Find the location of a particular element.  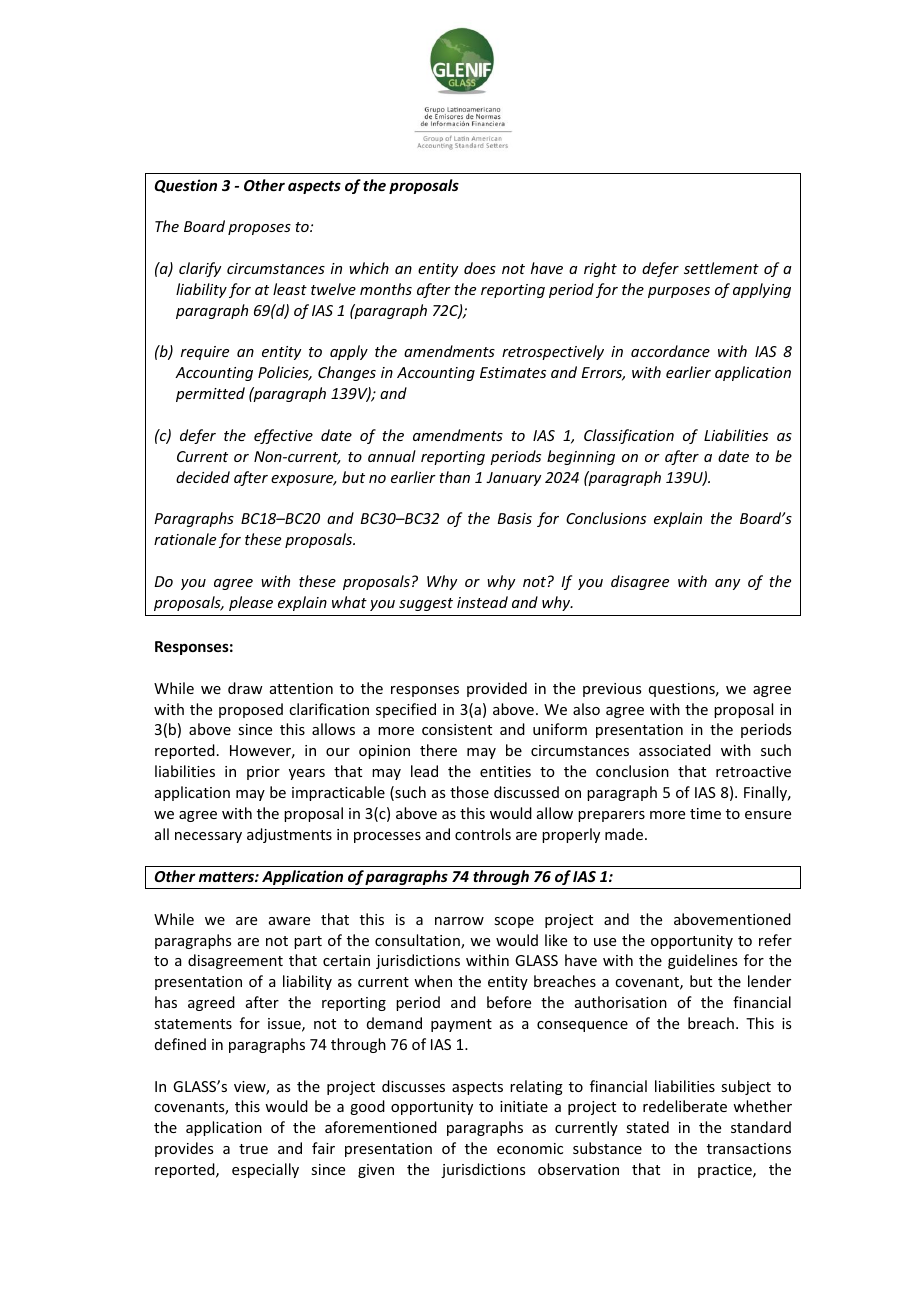

settlement is located at coordinates (721, 268).
